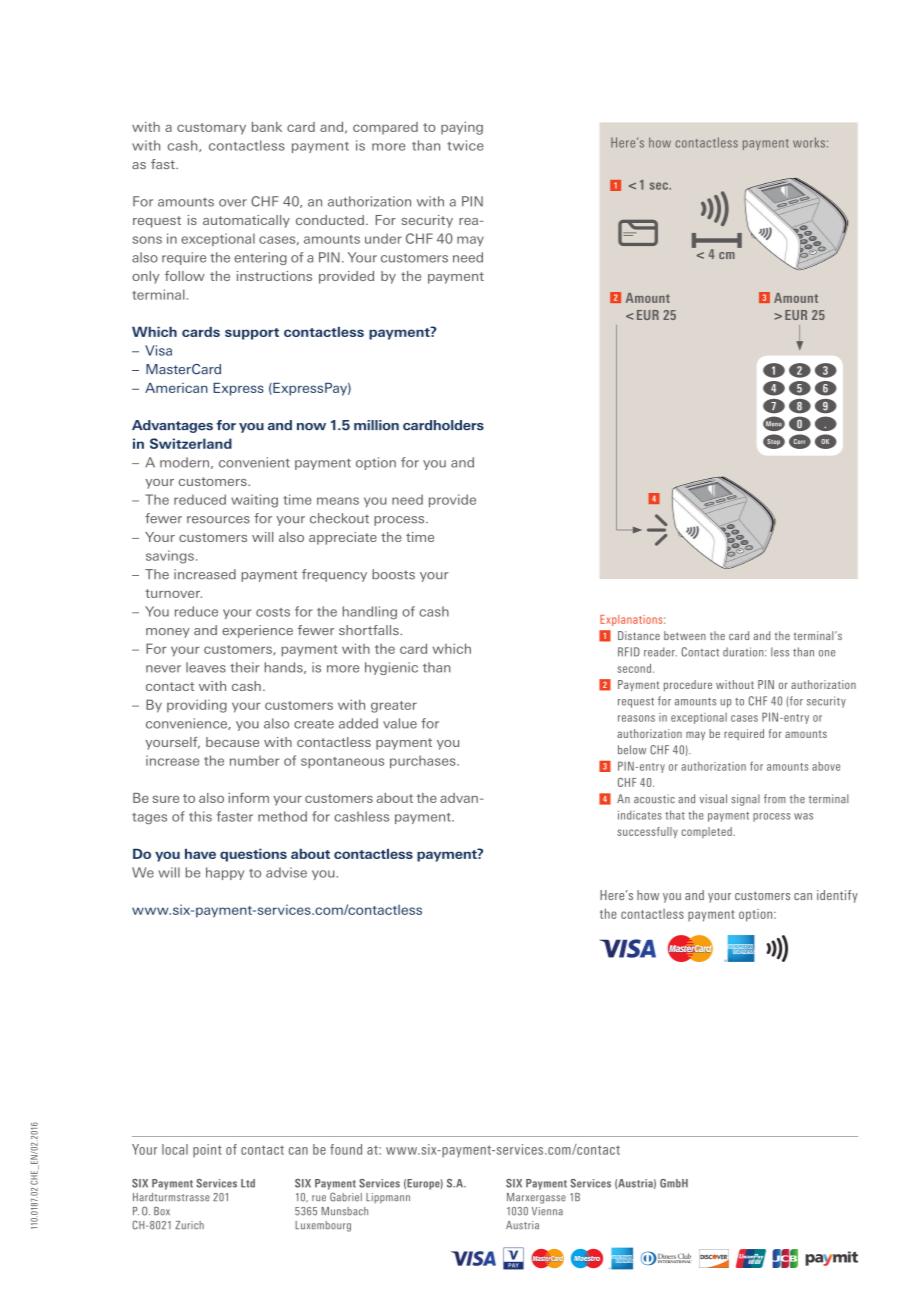 The height and width of the page is (1308, 924). What do you see at coordinates (211, 129) in the page?
I see `customary` at bounding box center [211, 129].
